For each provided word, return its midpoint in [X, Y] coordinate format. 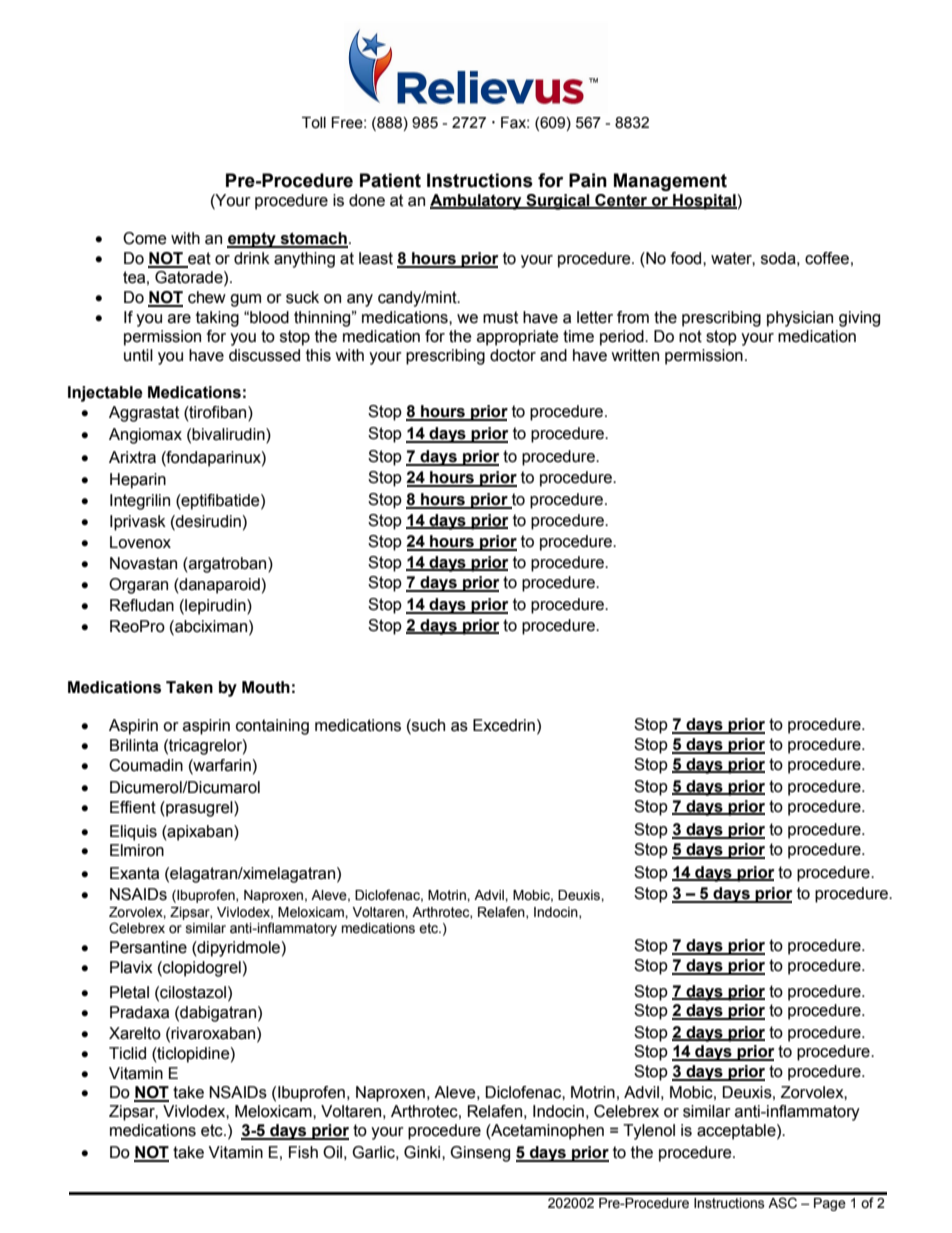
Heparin [138, 481]
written [635, 355]
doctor [513, 355]
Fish [303, 1152]
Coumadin [146, 765]
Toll [314, 123]
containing [272, 727]
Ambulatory [477, 202]
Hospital [704, 202]
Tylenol [649, 1132]
